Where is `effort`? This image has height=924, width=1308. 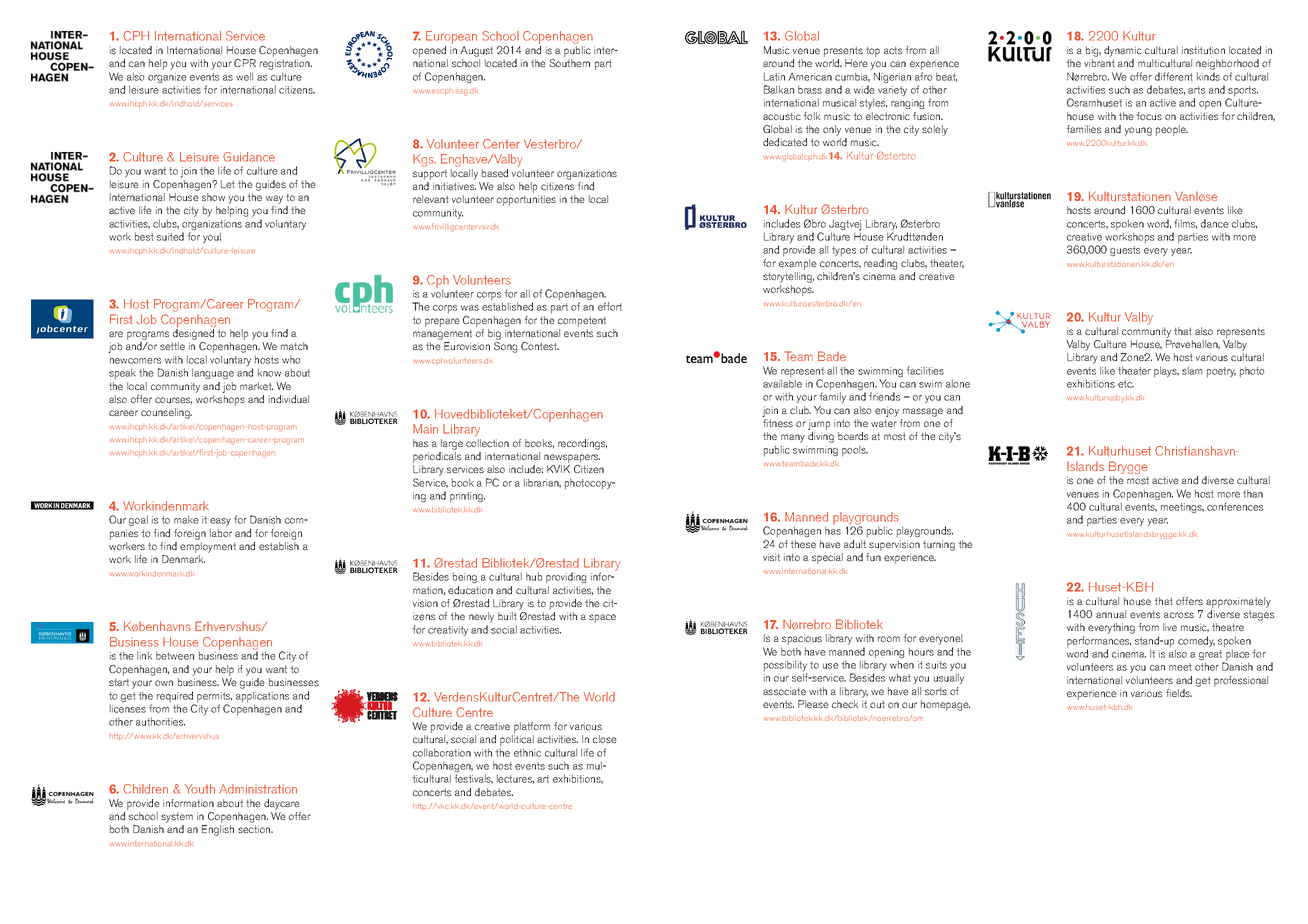 effort is located at coordinates (610, 306).
